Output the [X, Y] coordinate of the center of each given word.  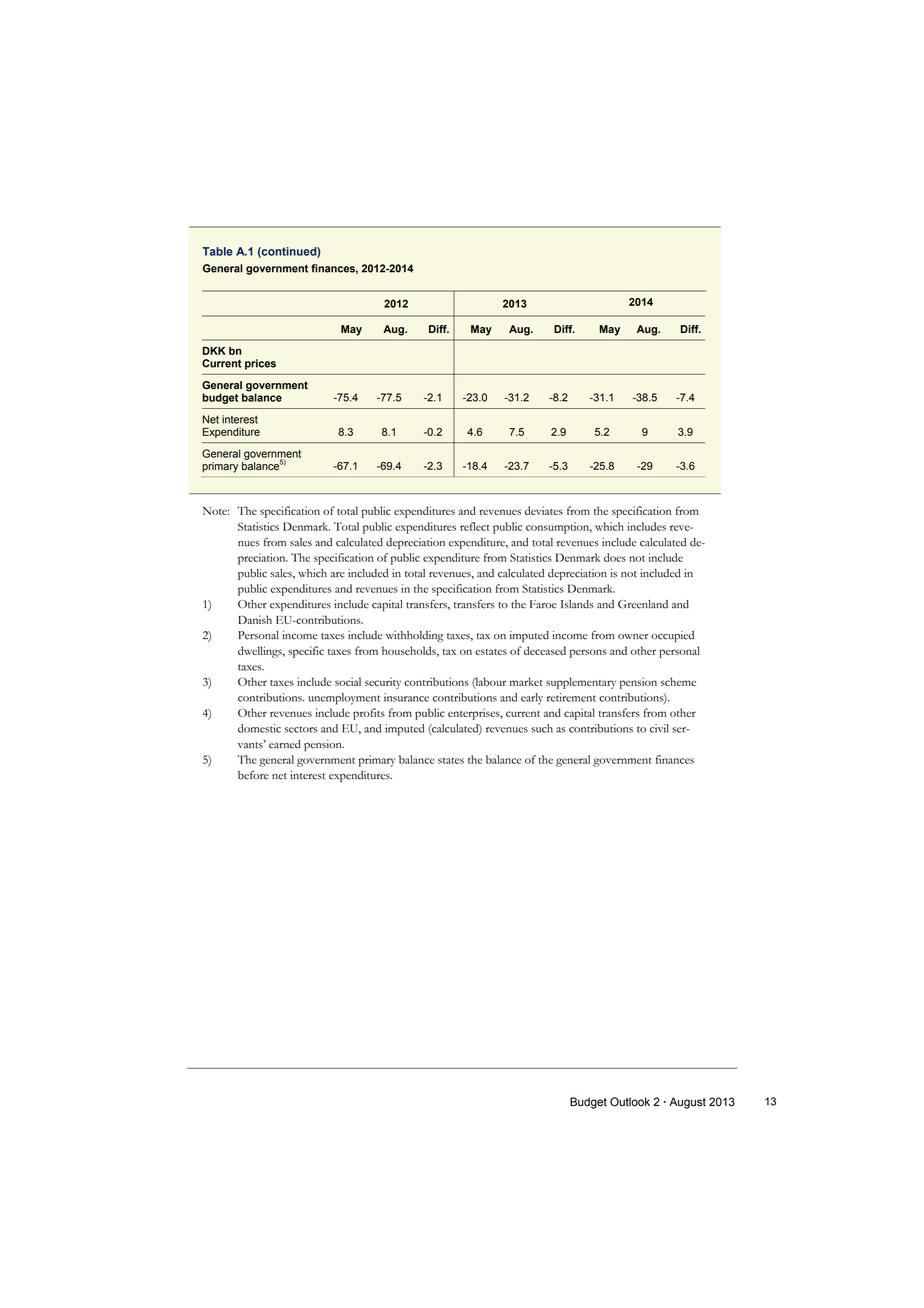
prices [260, 364]
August [687, 1103]
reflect [475, 526]
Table [217, 251]
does [615, 557]
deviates [544, 510]
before [253, 775]
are [338, 575]
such [542, 728]
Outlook [630, 1102]
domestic [259, 728]
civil [659, 728]
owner [633, 637]
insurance [406, 697]
